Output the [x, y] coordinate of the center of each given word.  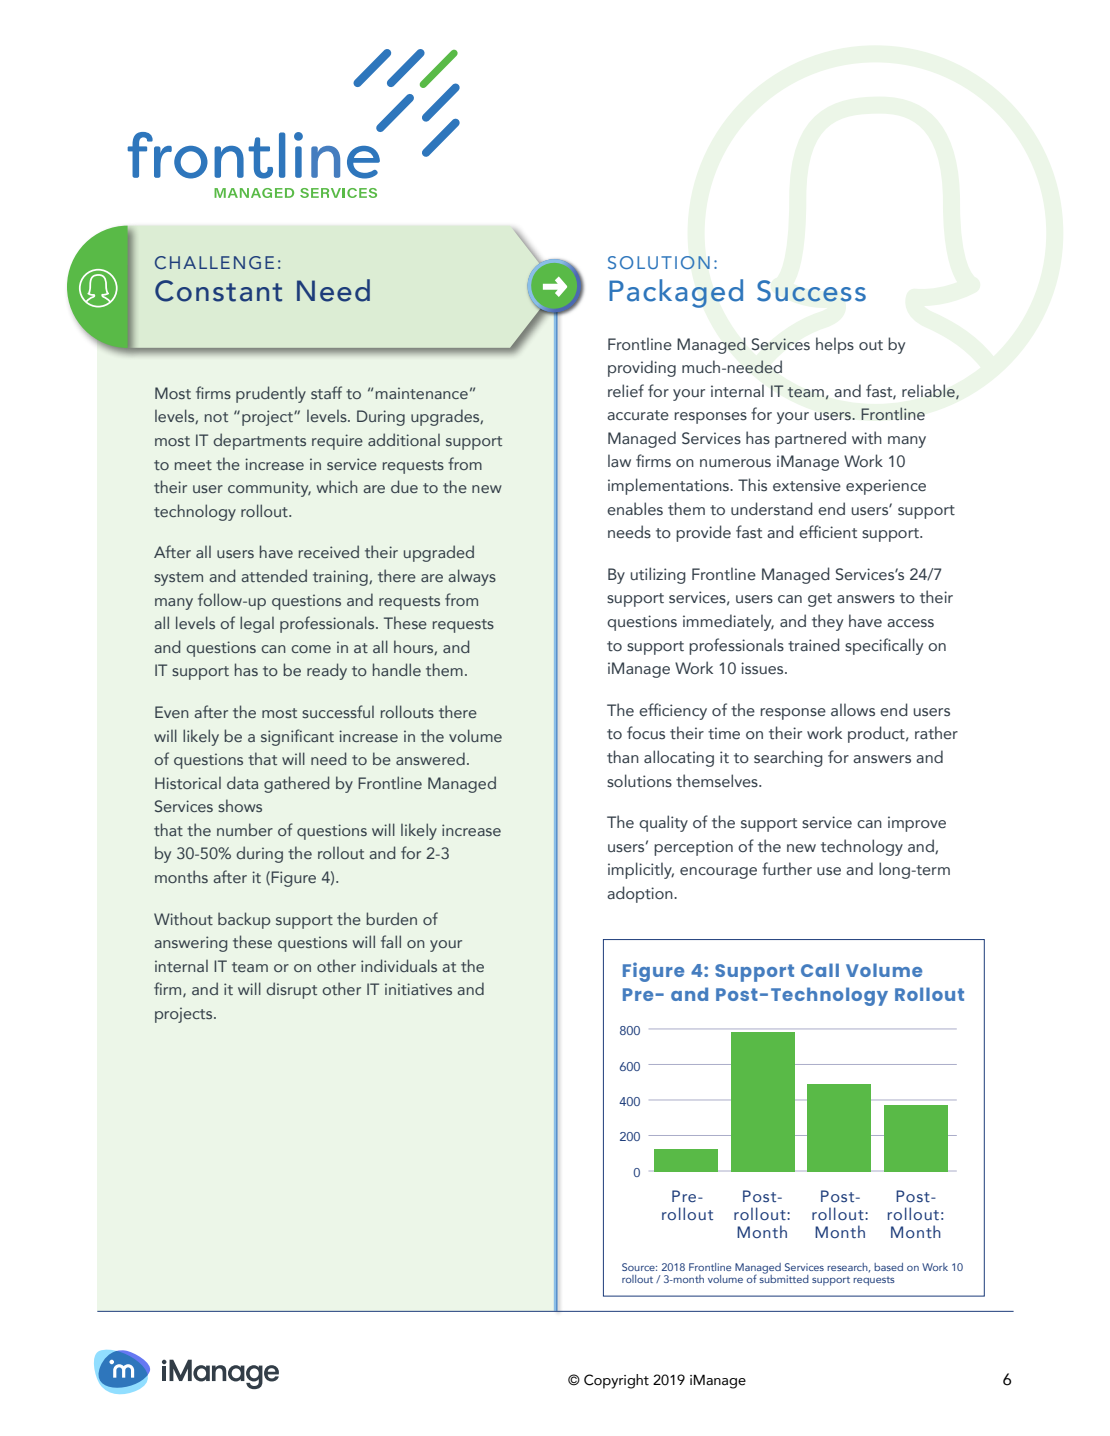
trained [814, 644]
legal [257, 624]
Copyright [616, 1381]
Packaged [676, 293]
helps [835, 345]
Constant [218, 291]
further [787, 869]
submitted [784, 1278]
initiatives [418, 989]
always [472, 577]
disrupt [291, 990]
